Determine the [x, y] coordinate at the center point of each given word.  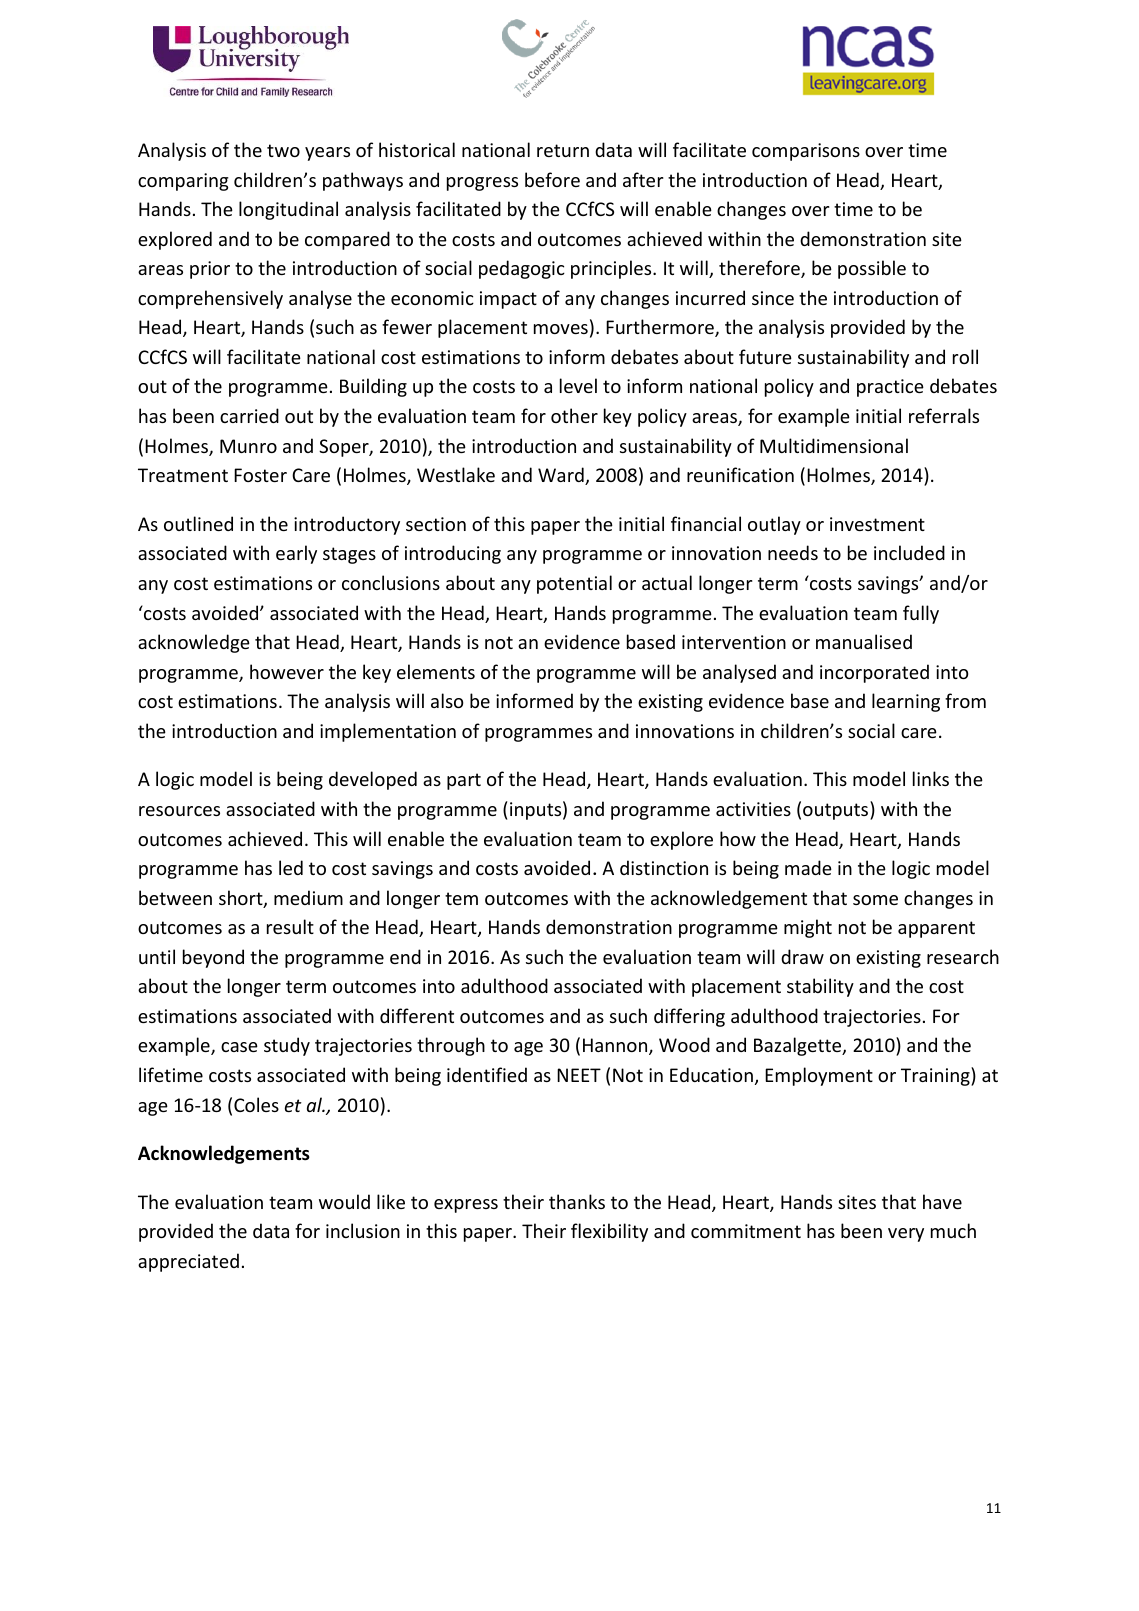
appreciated [188, 1262]
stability [820, 987]
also [447, 700]
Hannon [616, 1046]
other [574, 415]
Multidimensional [834, 445]
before [552, 179]
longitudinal [288, 210]
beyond [213, 958]
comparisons [806, 152]
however [287, 671]
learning [906, 702]
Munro [248, 446]
